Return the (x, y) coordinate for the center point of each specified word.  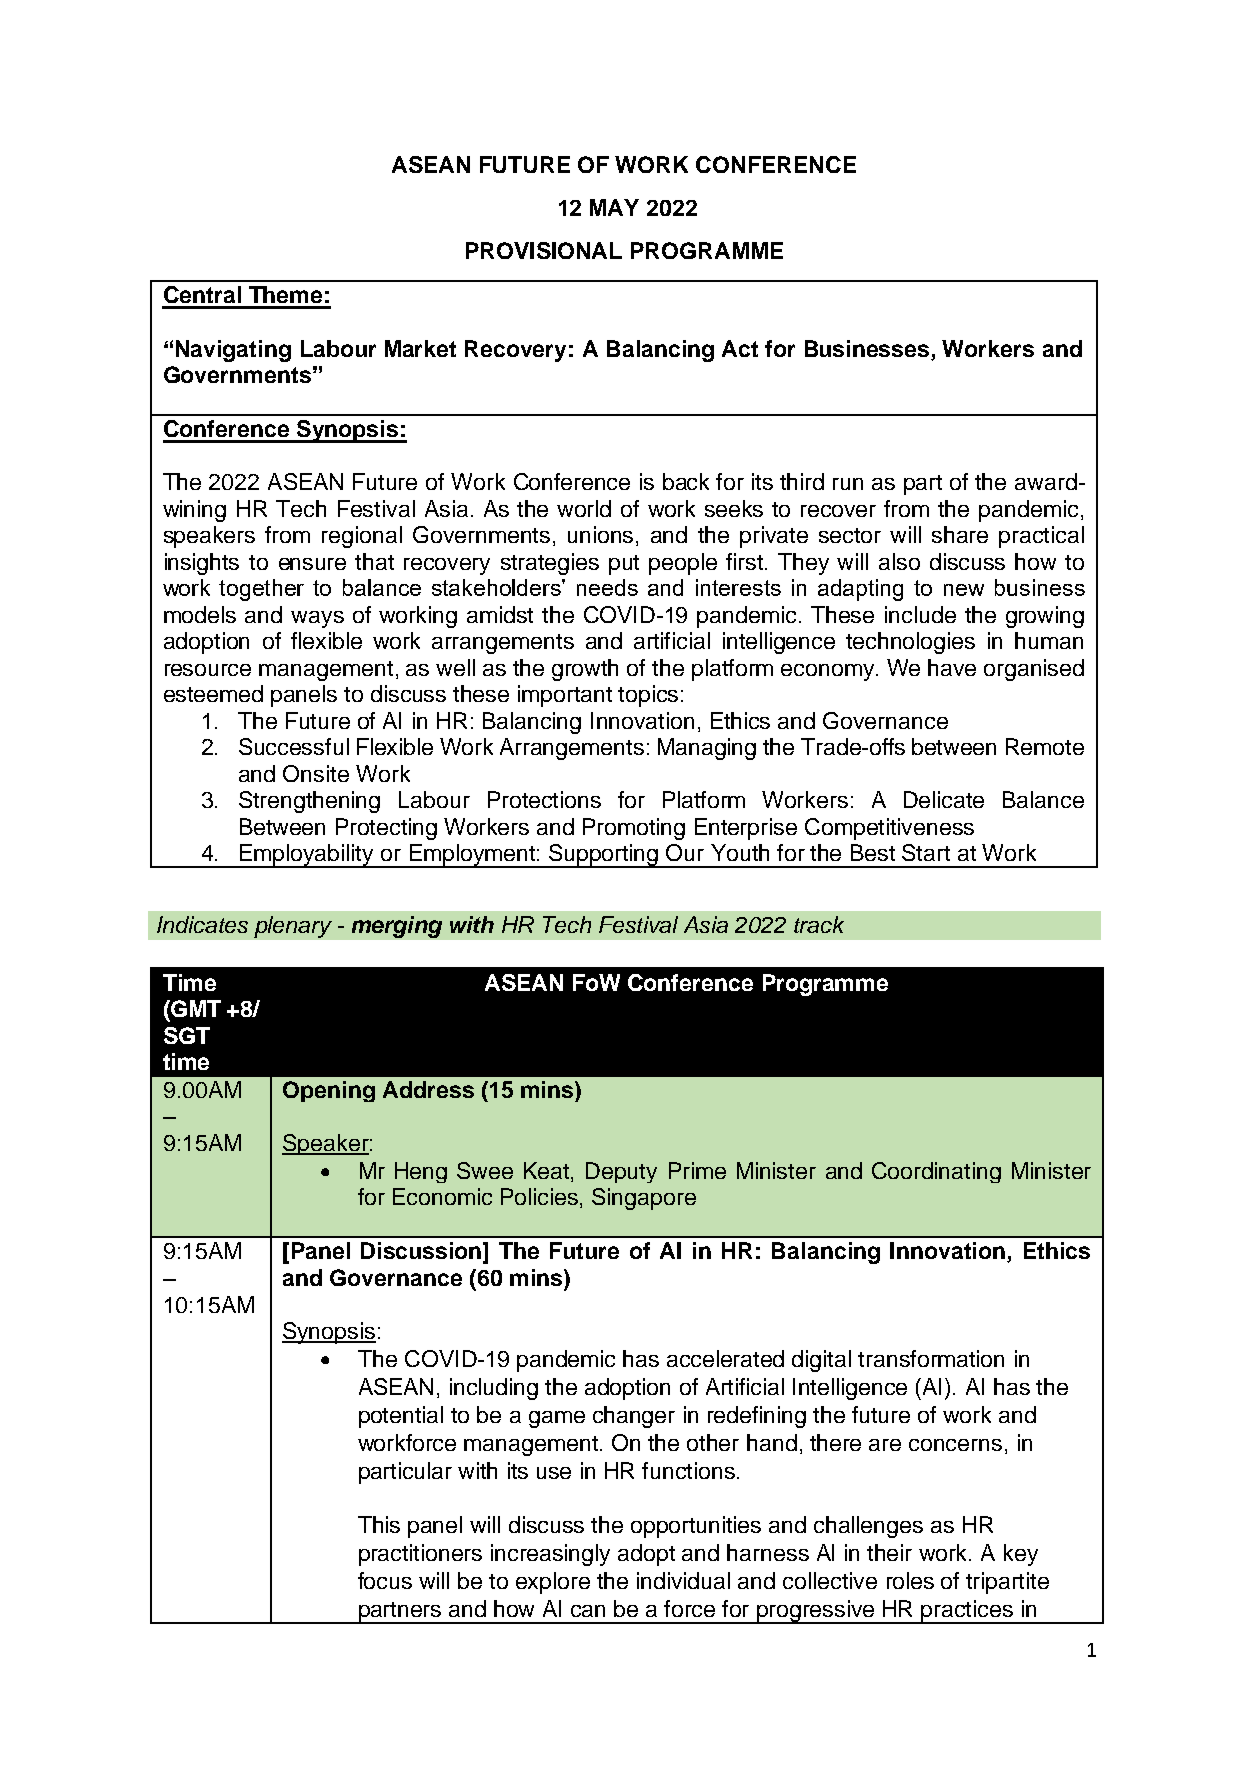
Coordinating (936, 1172)
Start (926, 852)
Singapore (644, 1199)
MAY (614, 207)
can (588, 1611)
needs (607, 587)
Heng (421, 1172)
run (848, 484)
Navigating (233, 351)
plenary (293, 927)
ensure (312, 564)
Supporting (604, 856)
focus (385, 1580)
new (964, 590)
